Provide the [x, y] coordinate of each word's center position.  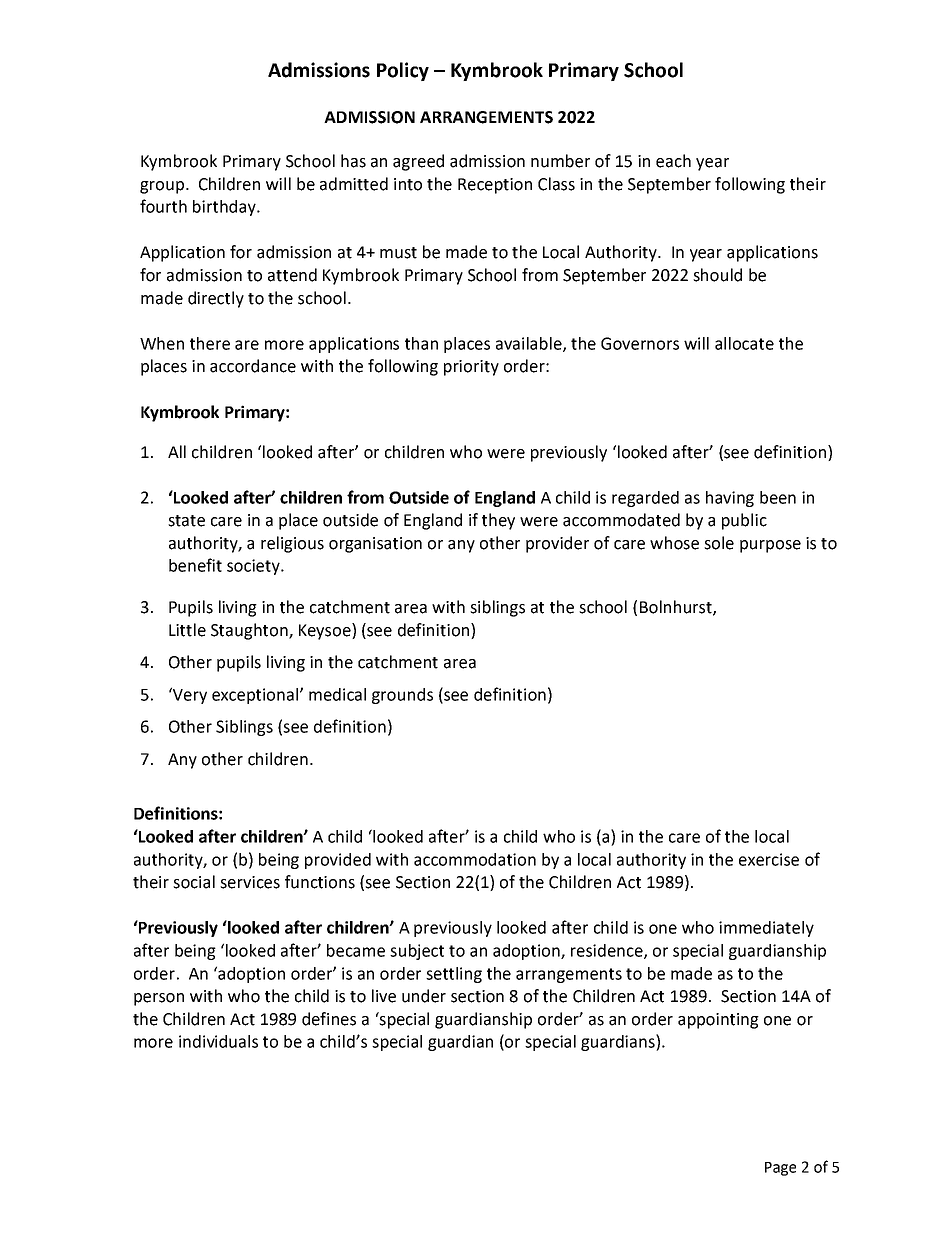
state [186, 521]
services [250, 882]
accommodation [475, 859]
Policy [403, 71]
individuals [218, 1041]
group [163, 187]
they [498, 521]
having [730, 499]
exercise [769, 859]
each [673, 161]
